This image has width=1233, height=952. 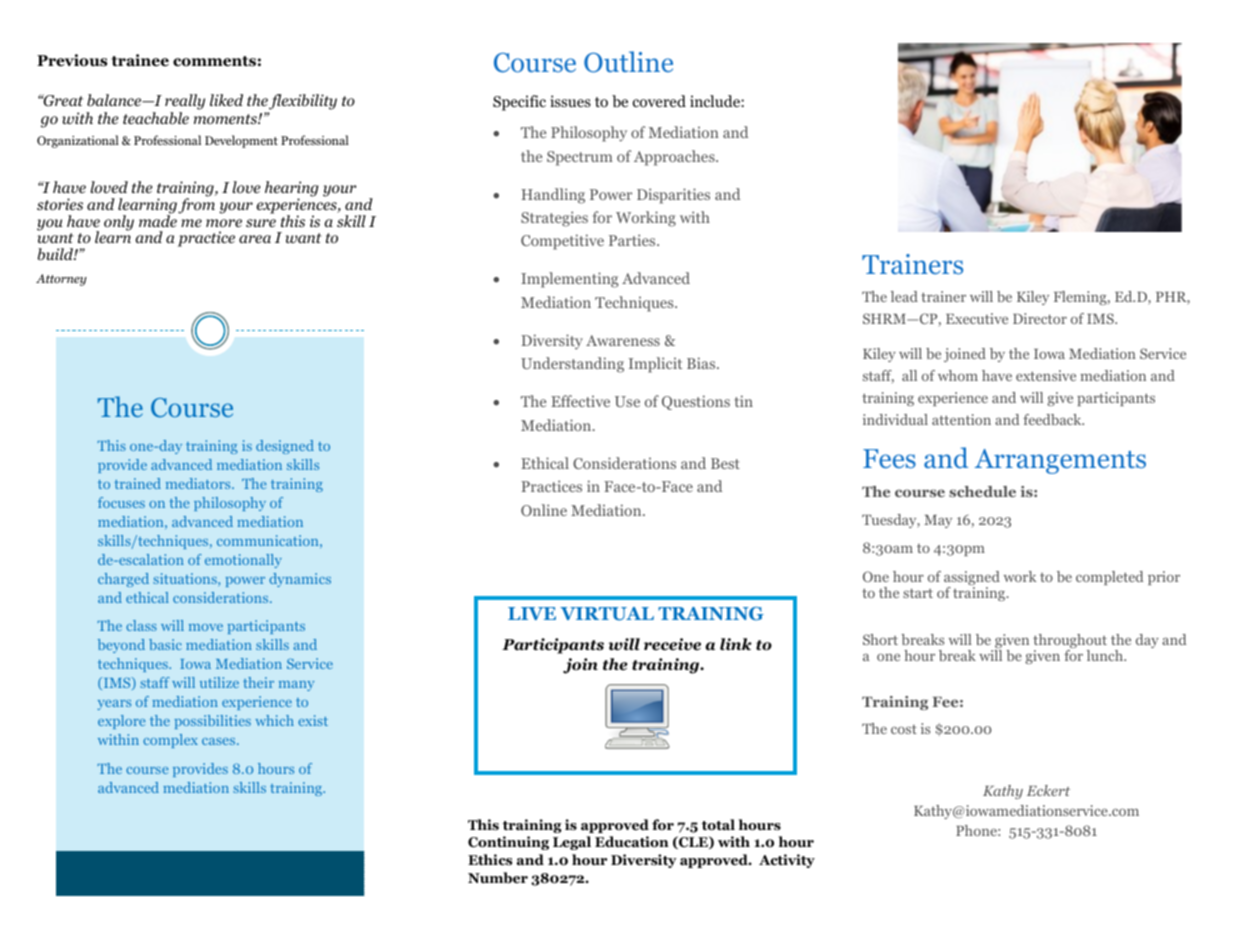 What do you see at coordinates (607, 614) in the image?
I see `VIRTUAL` at bounding box center [607, 614].
